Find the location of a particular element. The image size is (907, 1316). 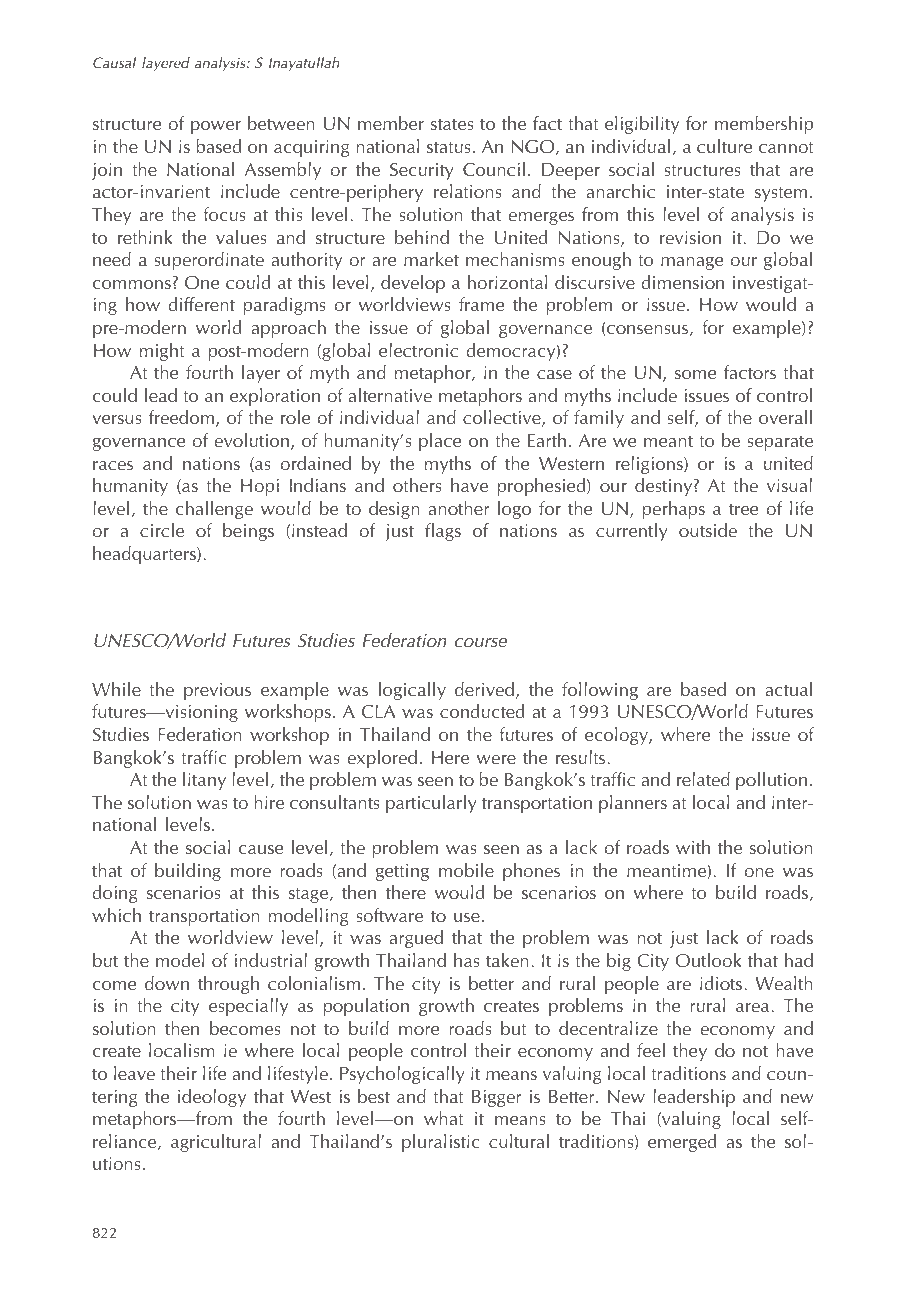

outside is located at coordinates (708, 530).
